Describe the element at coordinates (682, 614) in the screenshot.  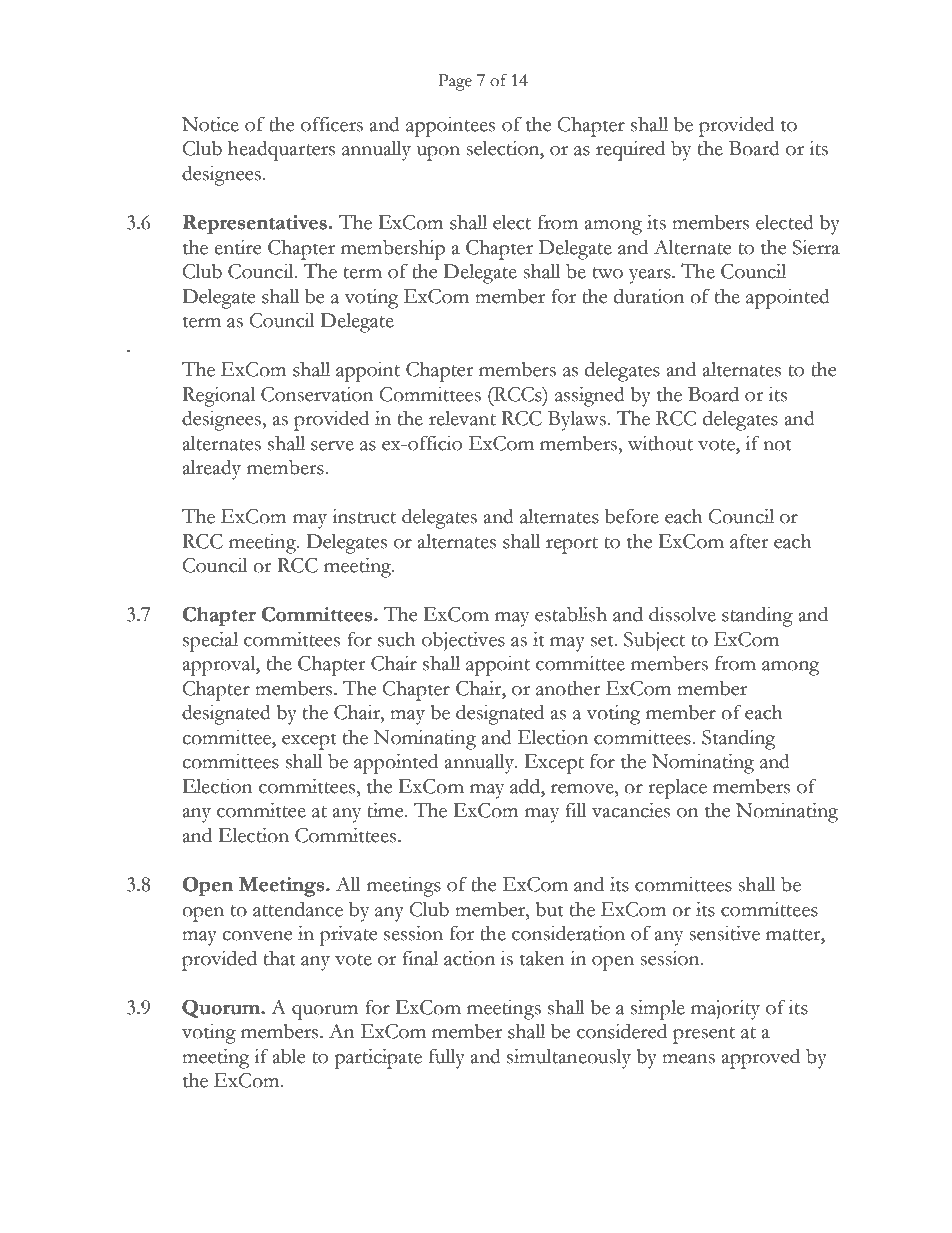
I see `dissolve` at that location.
